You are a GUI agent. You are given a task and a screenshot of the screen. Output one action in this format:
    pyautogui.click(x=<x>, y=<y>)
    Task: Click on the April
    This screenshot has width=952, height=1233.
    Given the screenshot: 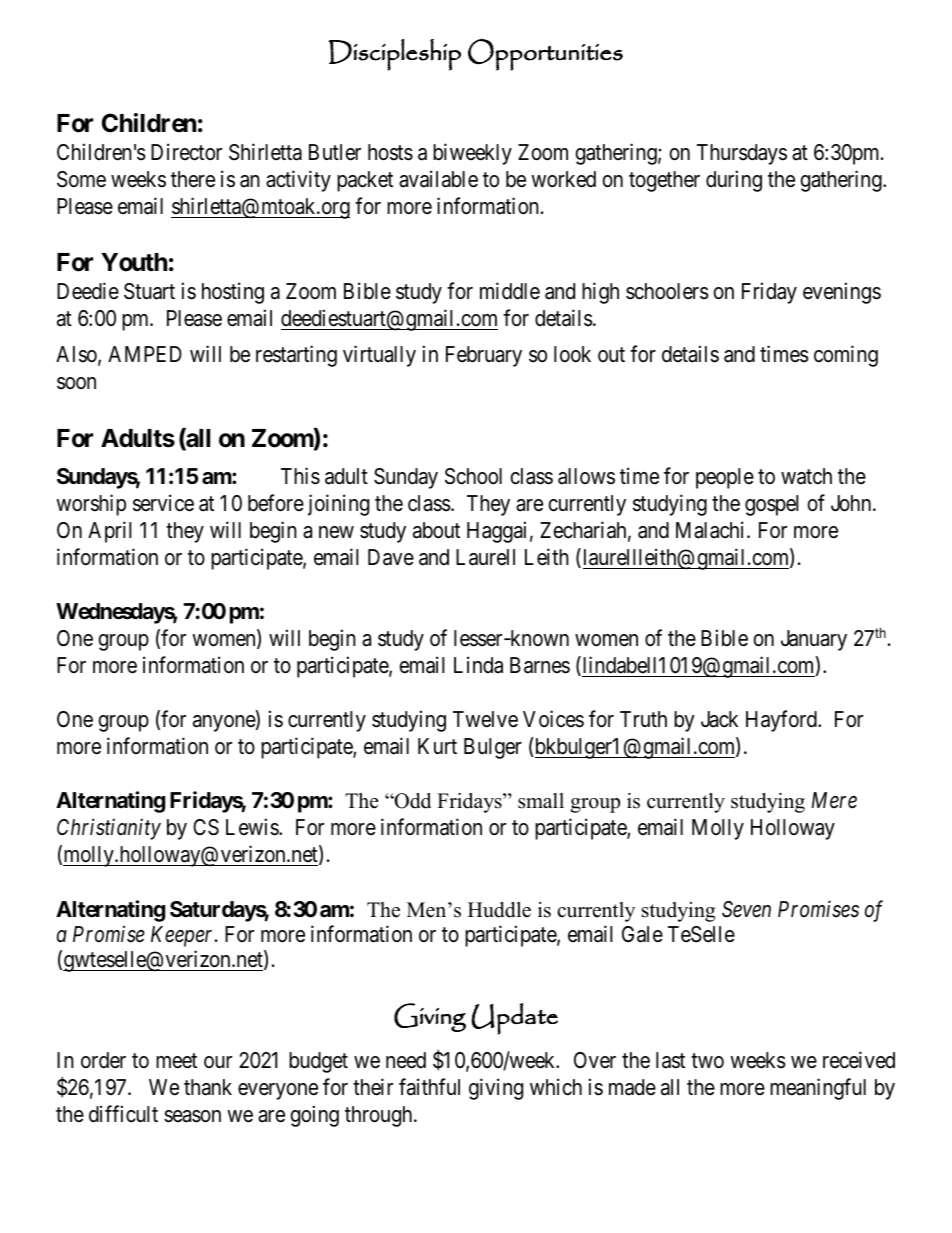 What is the action you would take?
    pyautogui.click(x=110, y=532)
